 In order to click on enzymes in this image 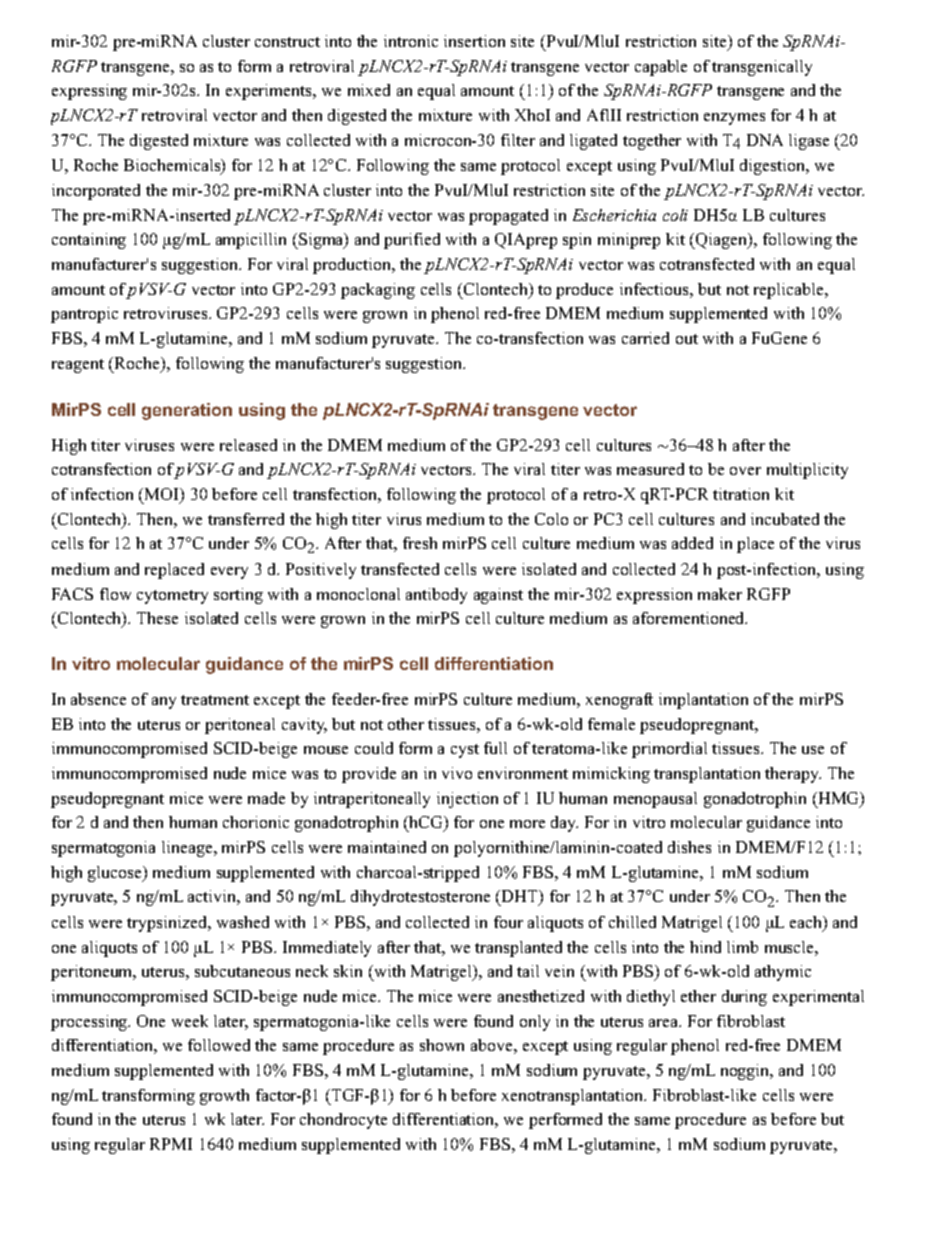, I will do `click(734, 119)`.
